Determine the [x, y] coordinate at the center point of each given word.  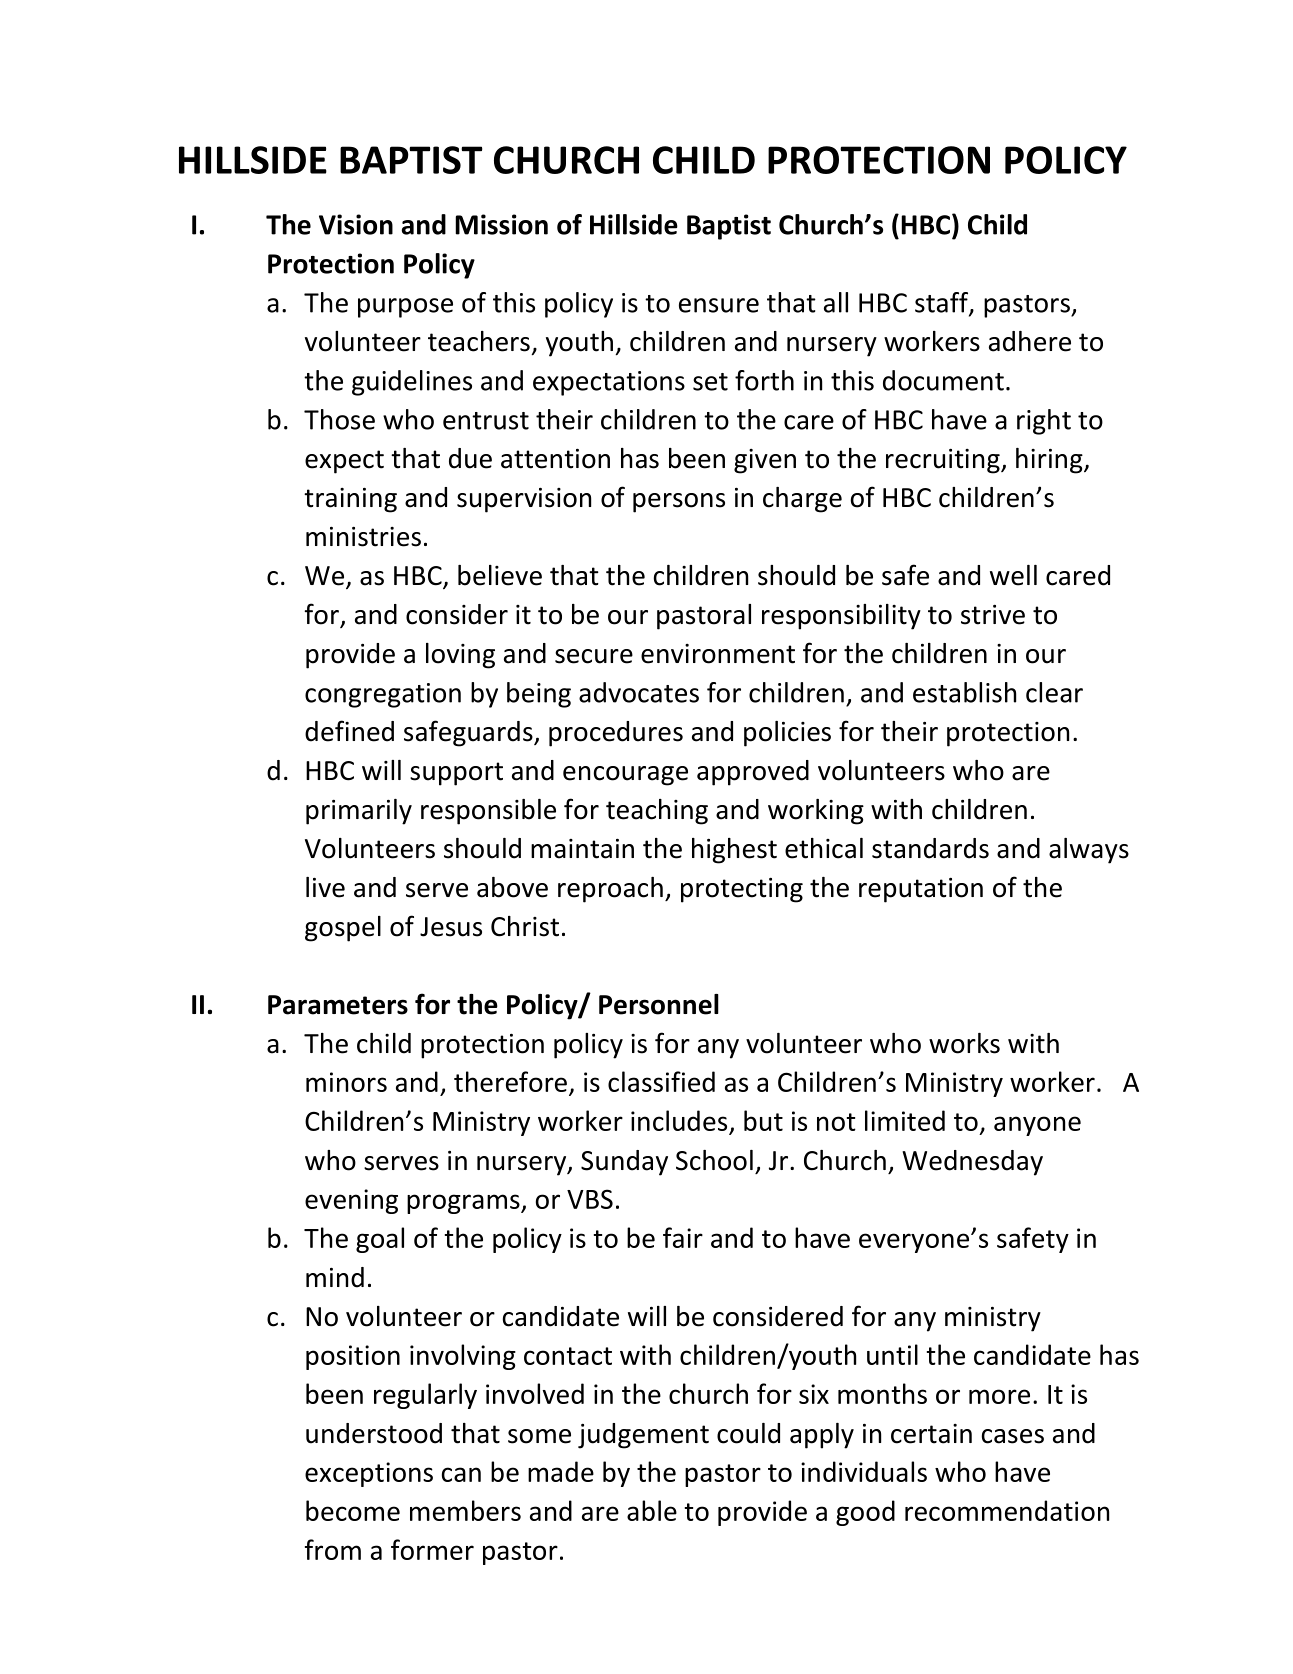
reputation [921, 890]
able [652, 1510]
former [432, 1549]
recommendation [1007, 1510]
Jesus [451, 927]
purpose [405, 308]
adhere [1030, 341]
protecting [742, 890]
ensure [719, 305]
